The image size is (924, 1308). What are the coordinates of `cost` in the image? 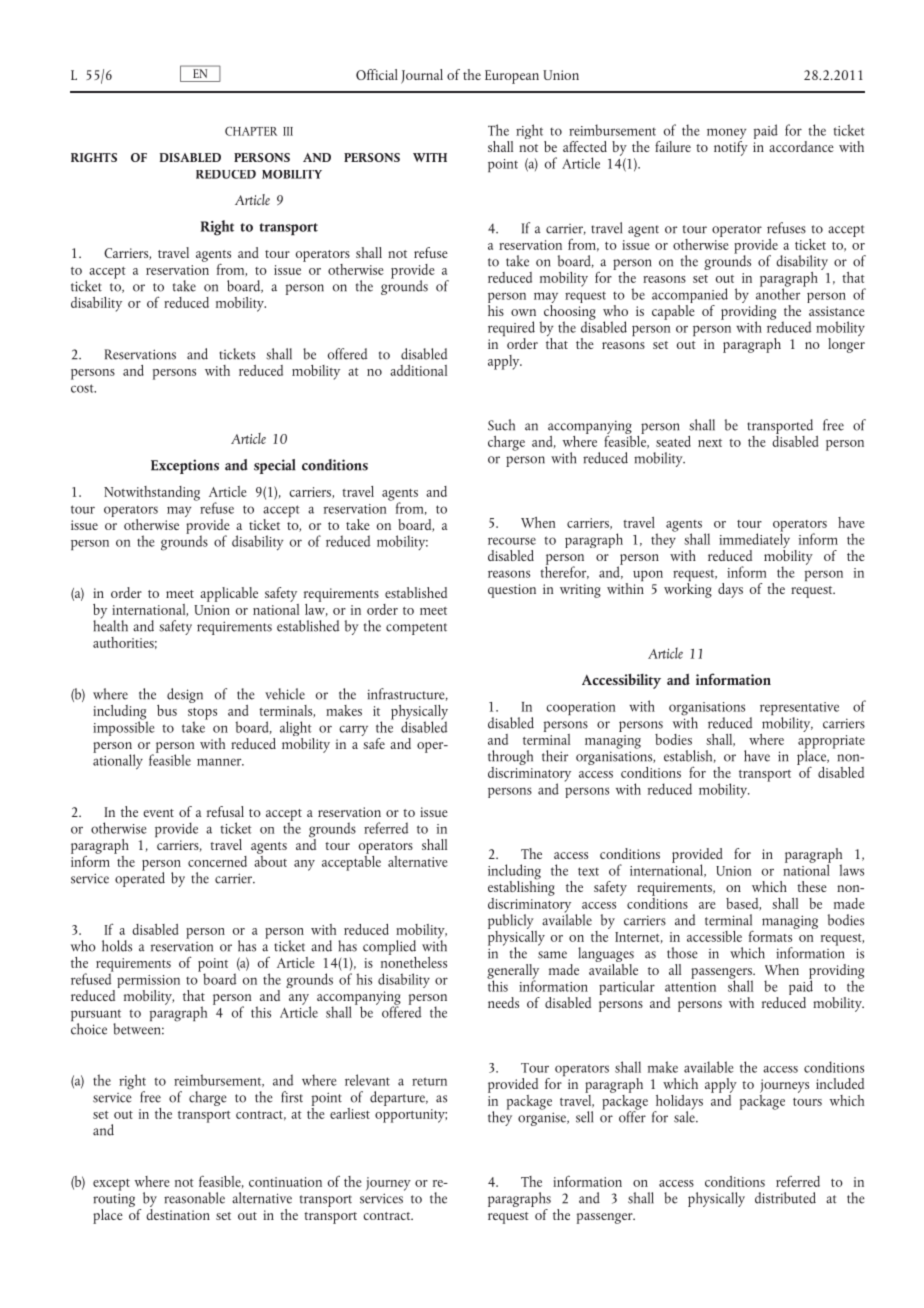 It's located at (83, 388).
